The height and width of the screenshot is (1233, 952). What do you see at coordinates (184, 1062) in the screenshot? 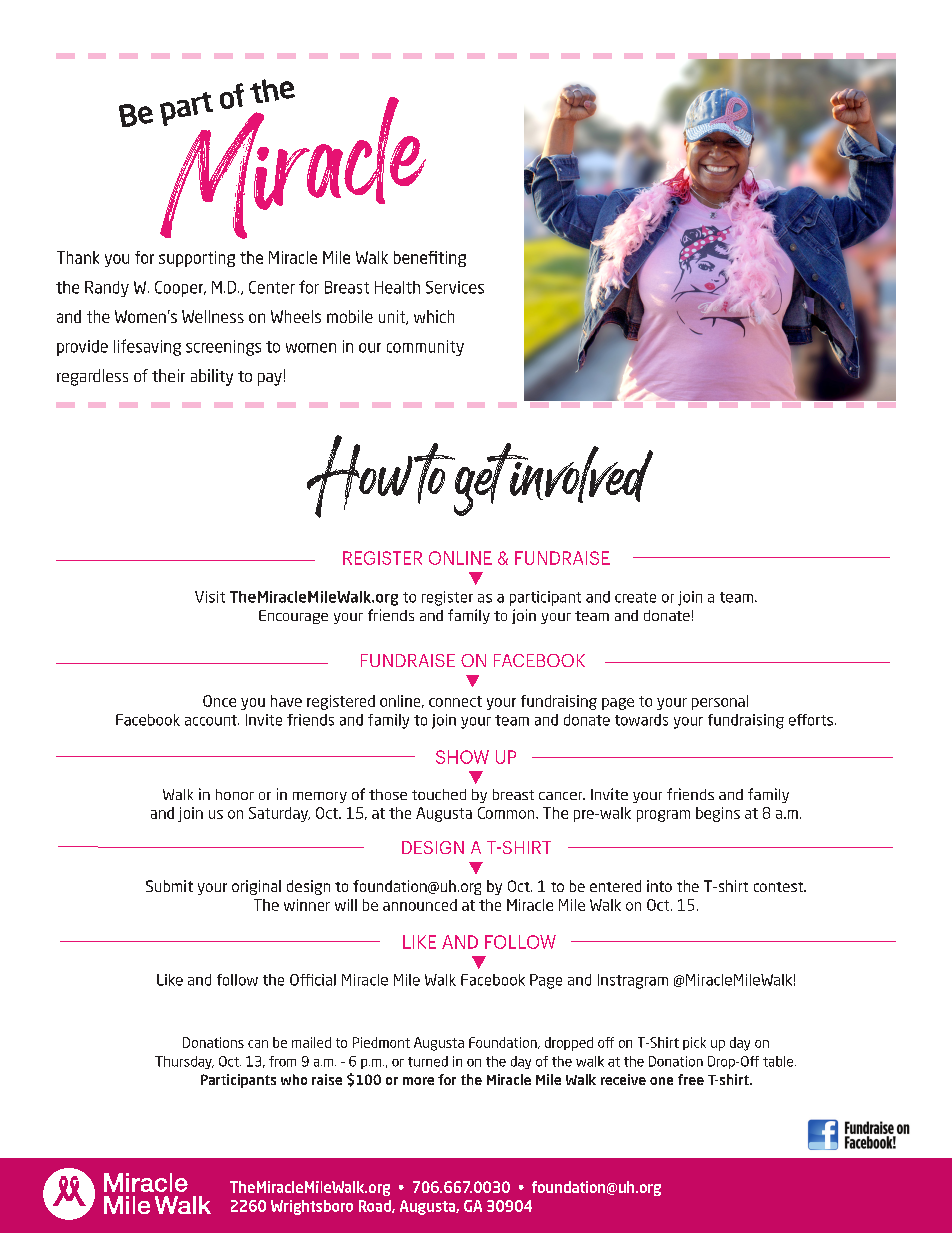
I see `Thursday` at bounding box center [184, 1062].
